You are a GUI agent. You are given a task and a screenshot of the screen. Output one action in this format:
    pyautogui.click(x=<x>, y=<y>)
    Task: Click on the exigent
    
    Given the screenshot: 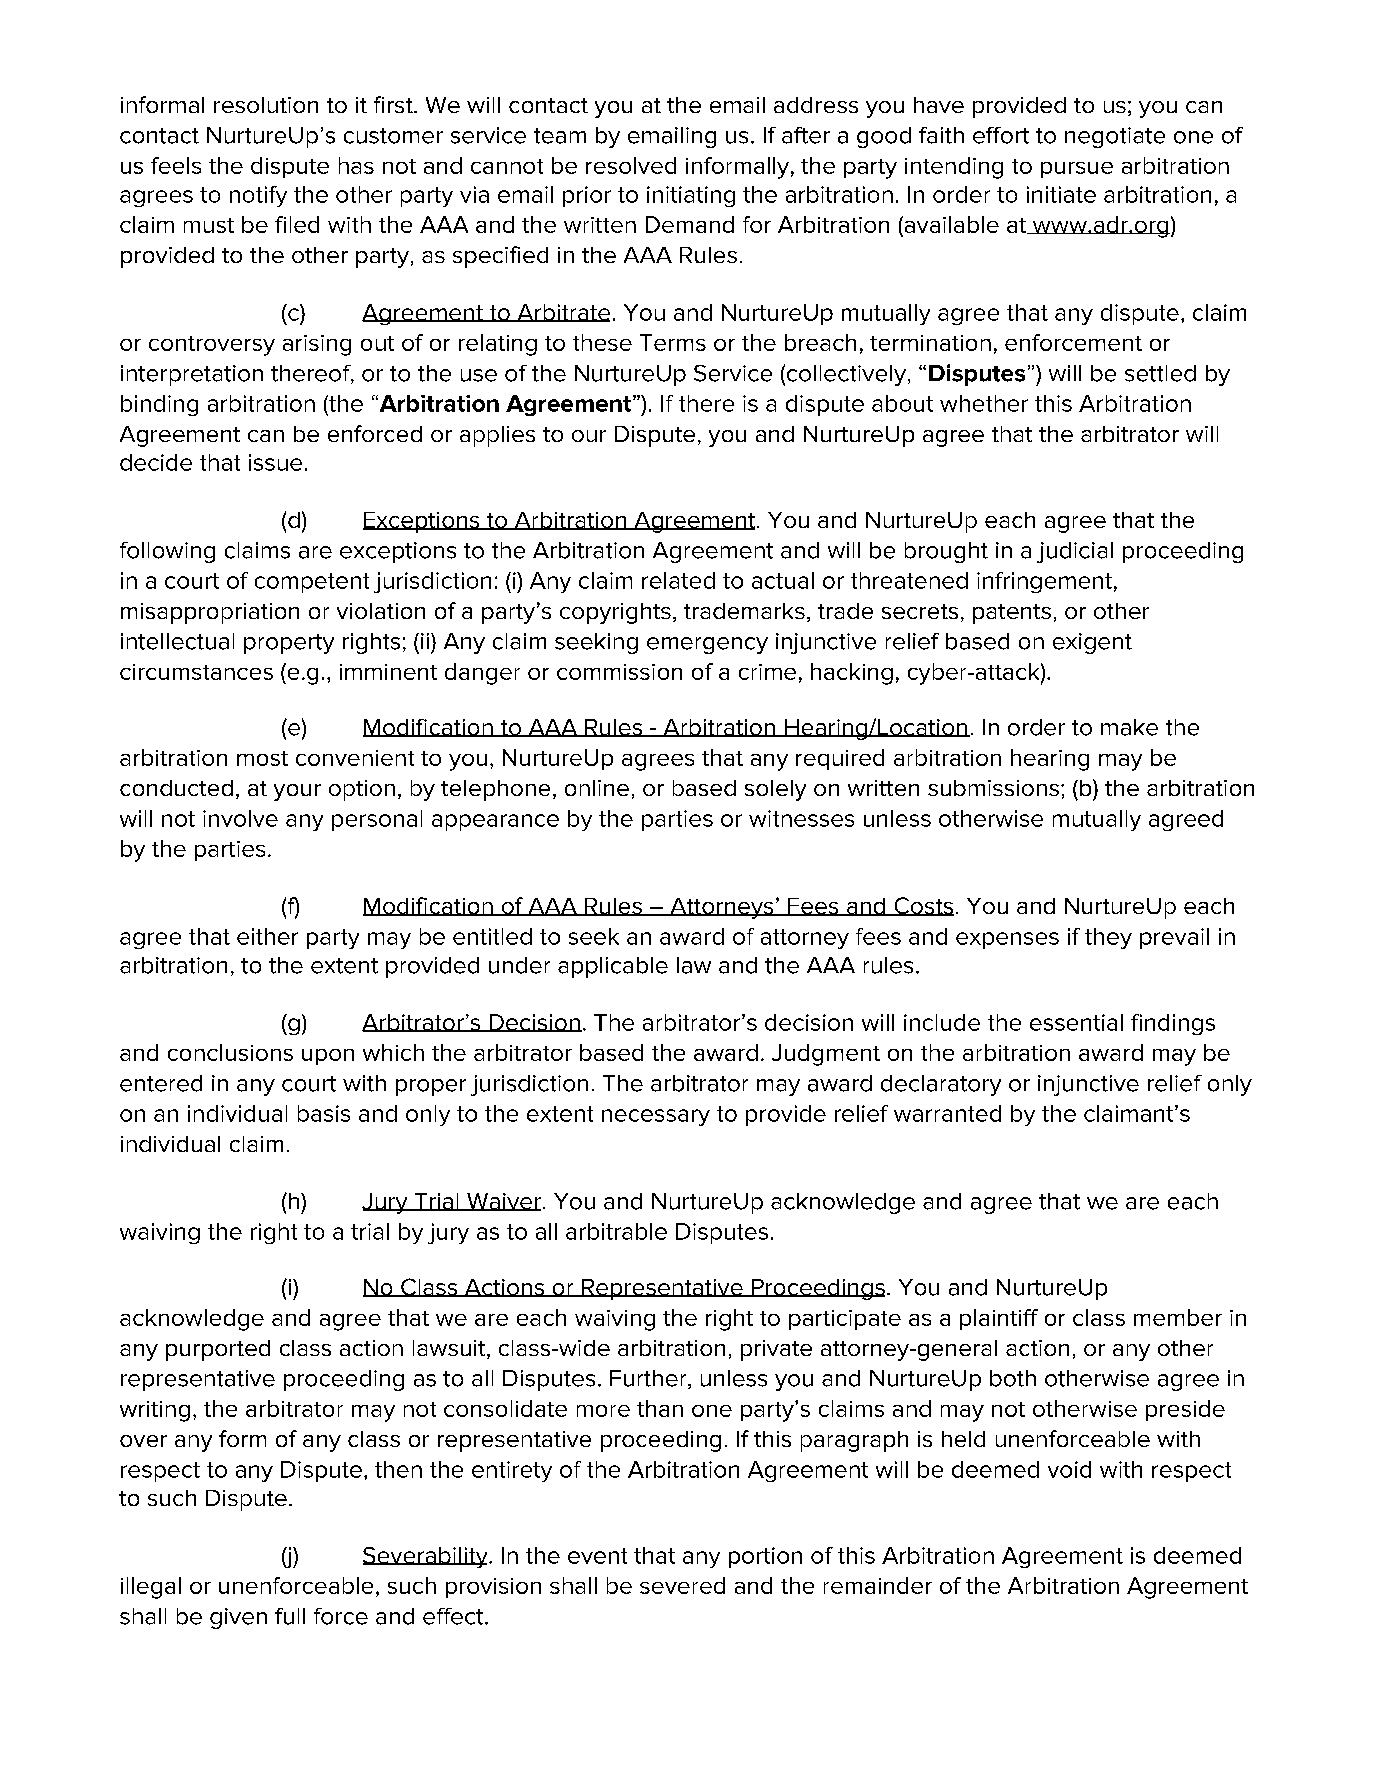 What is the action you would take?
    pyautogui.click(x=1092, y=643)
